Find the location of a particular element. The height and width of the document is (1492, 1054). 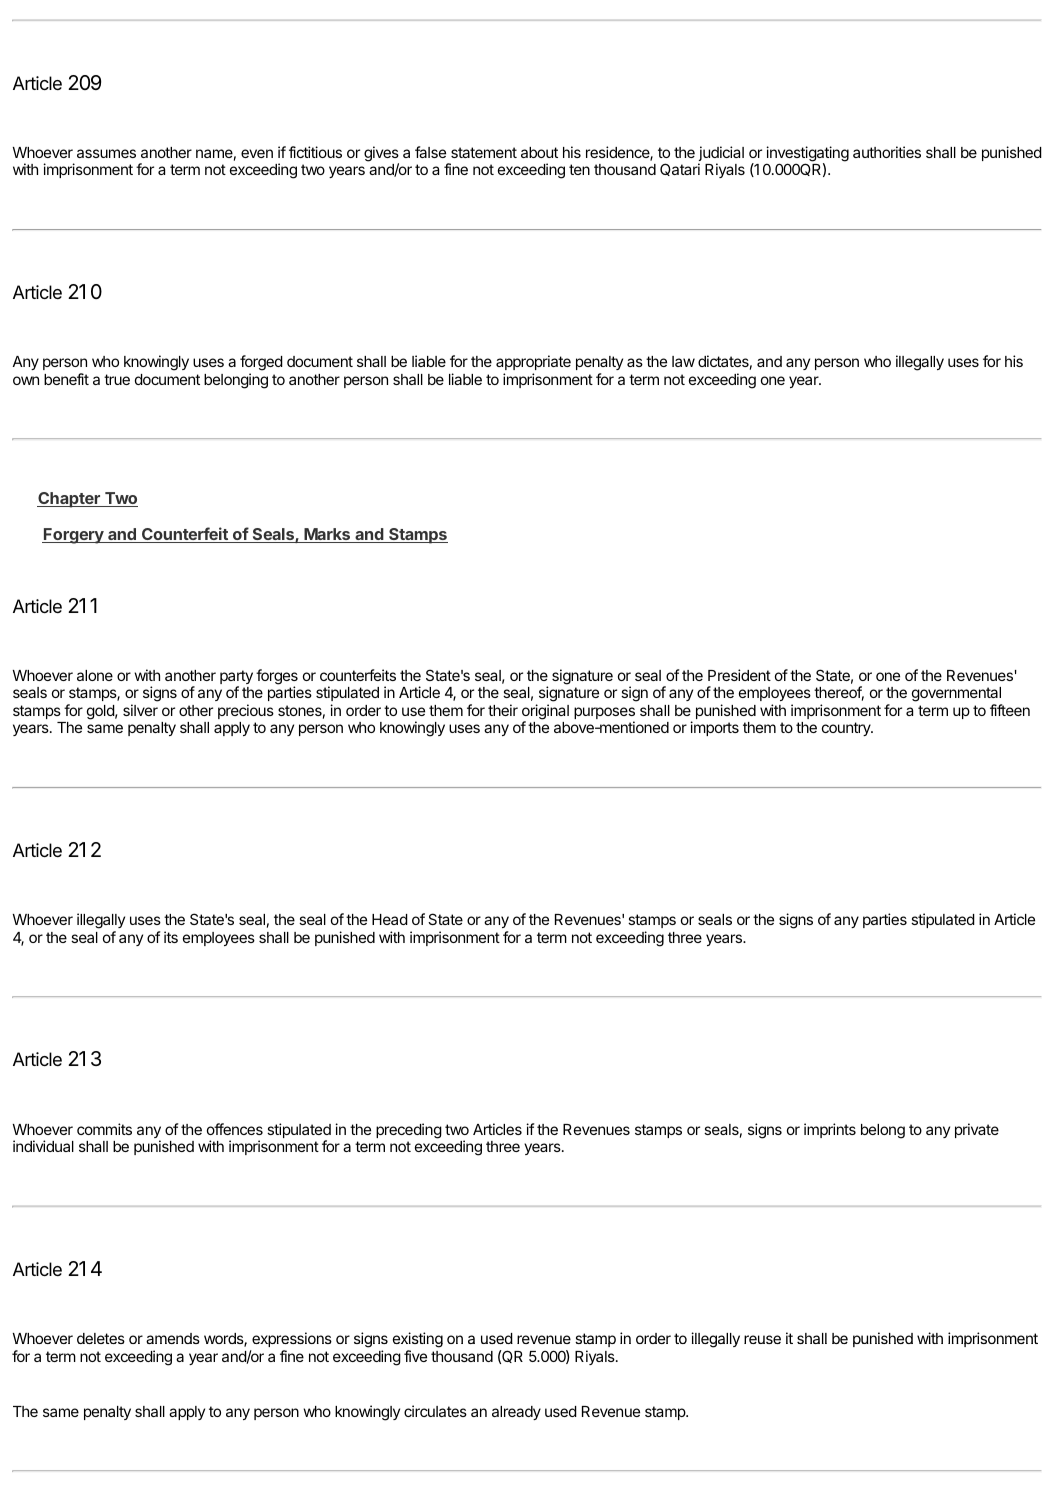

already is located at coordinates (516, 1413).
